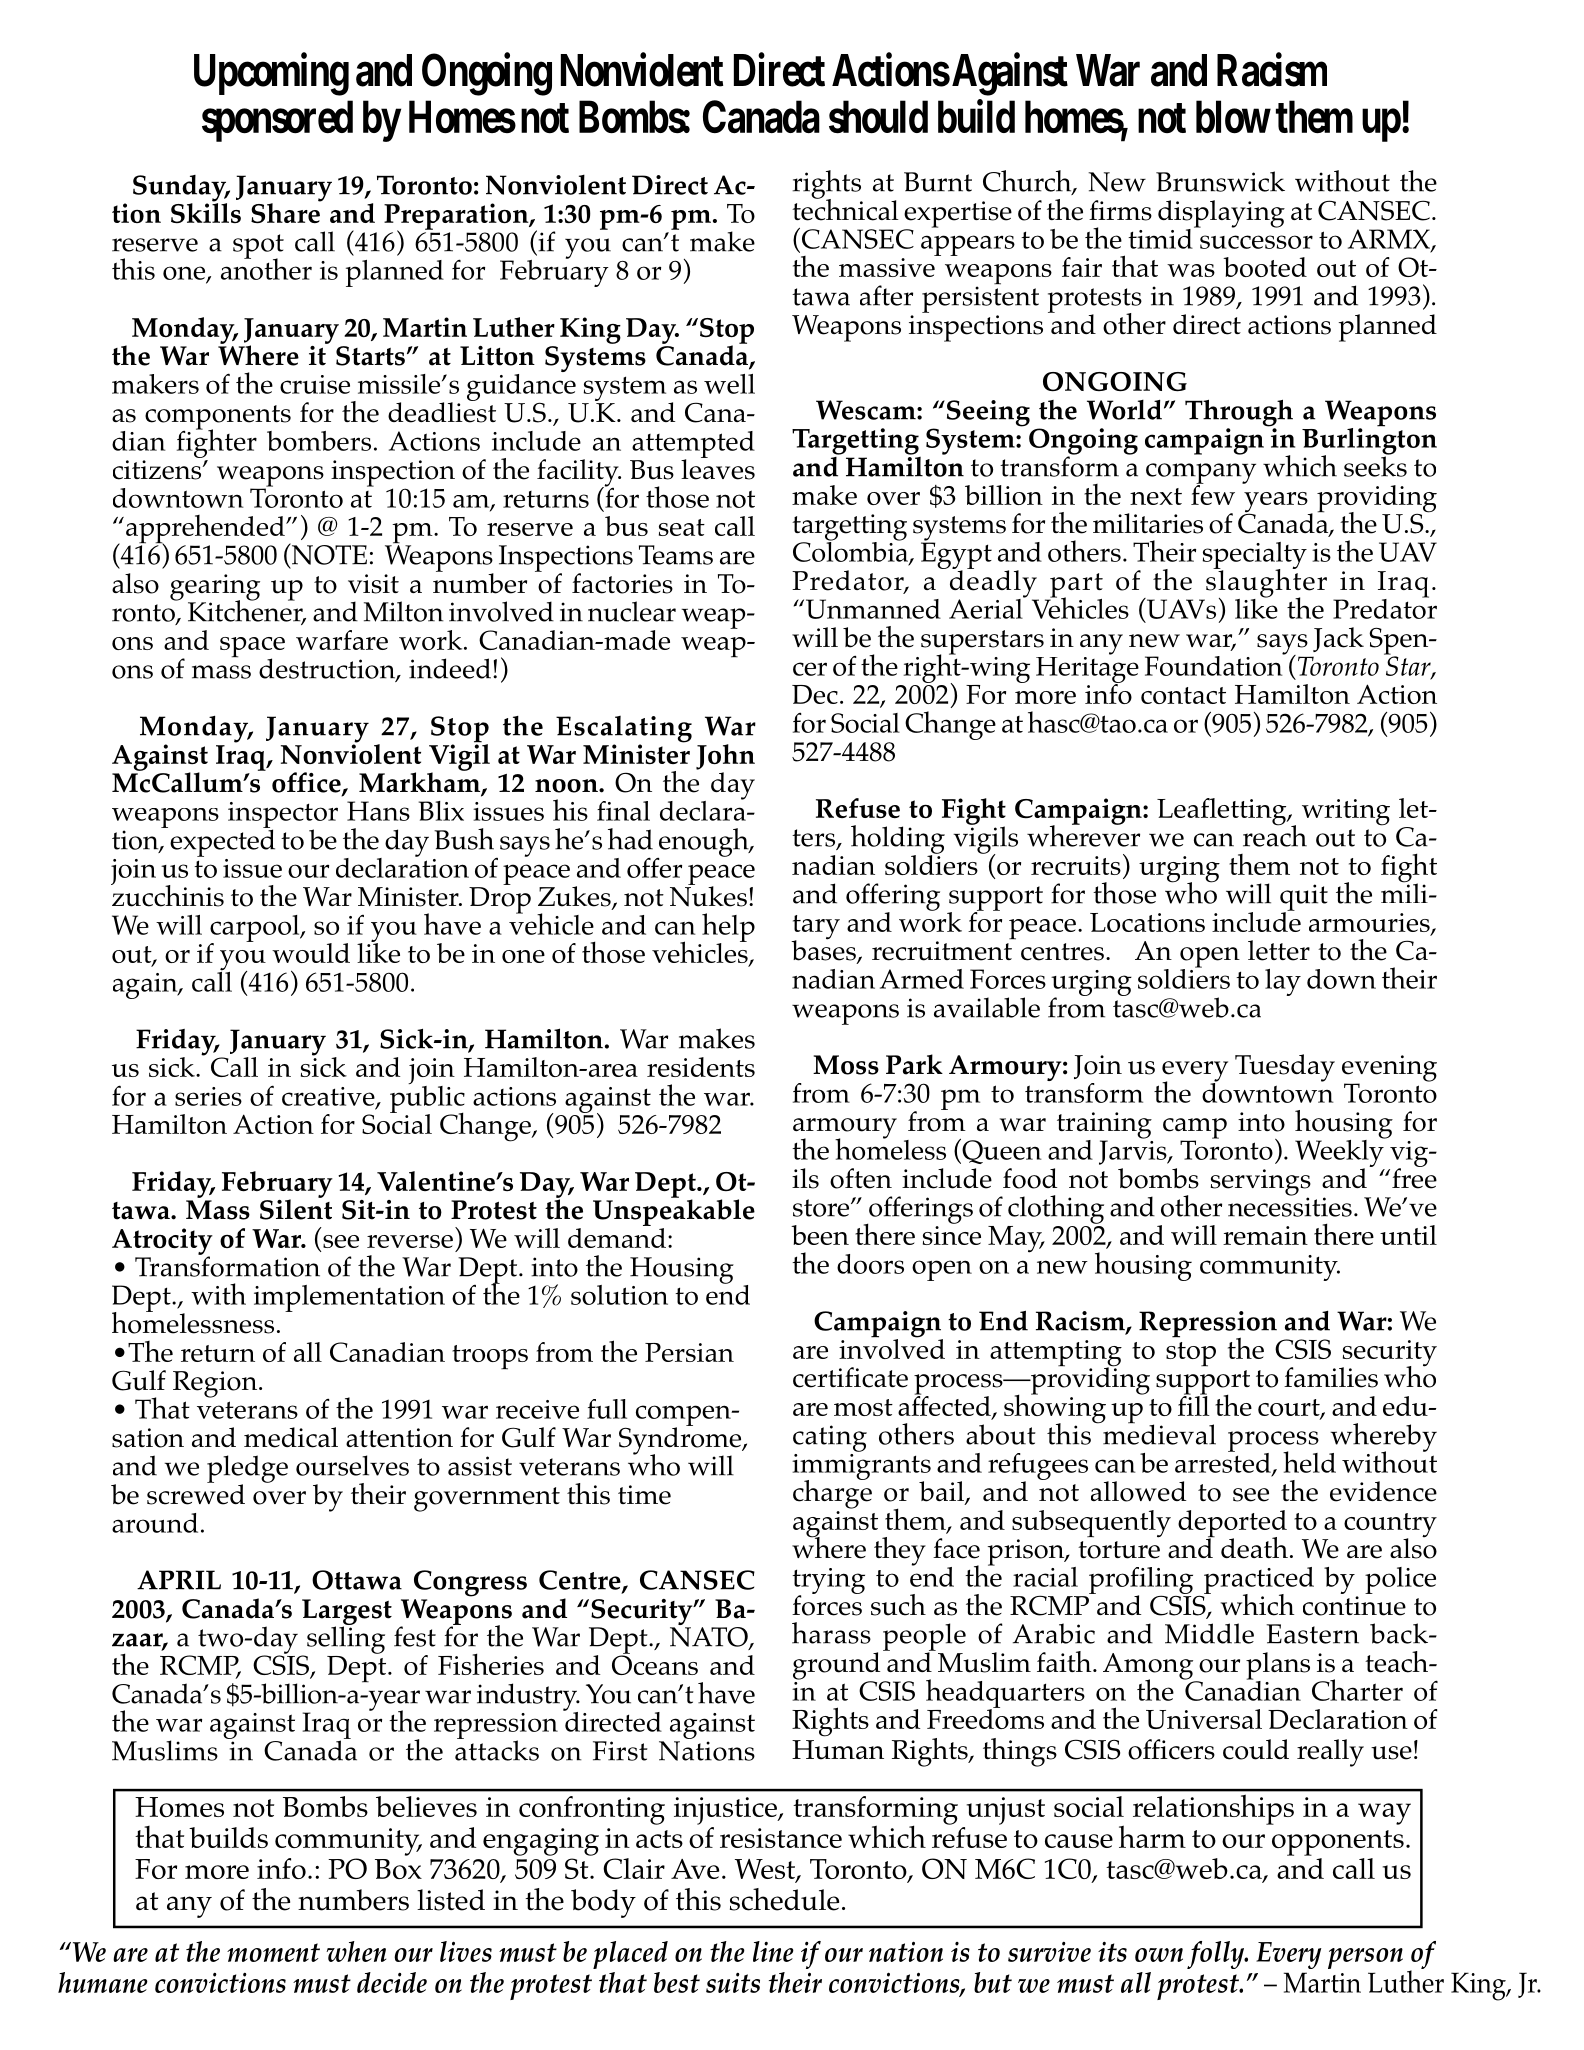 This screenshot has width=1584, height=2050. I want to click on Share, so click(286, 212).
